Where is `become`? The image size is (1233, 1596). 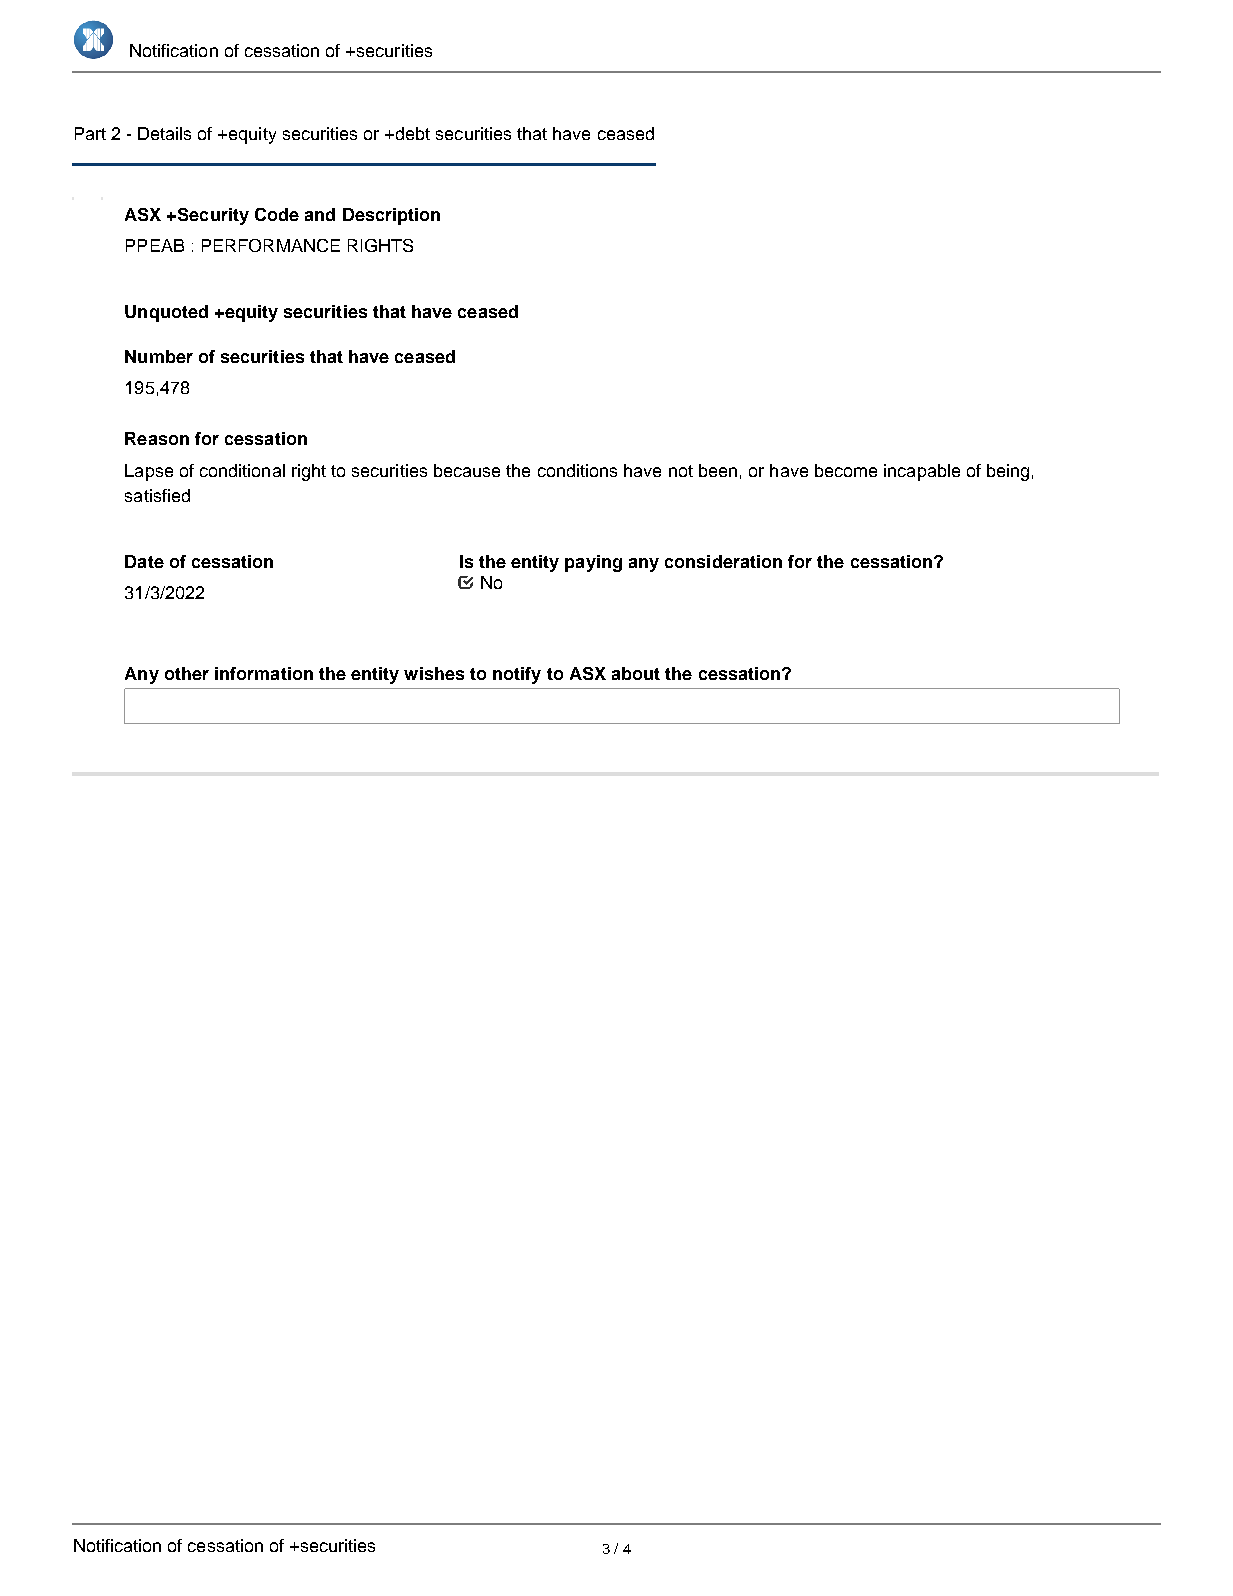 become is located at coordinates (846, 470).
